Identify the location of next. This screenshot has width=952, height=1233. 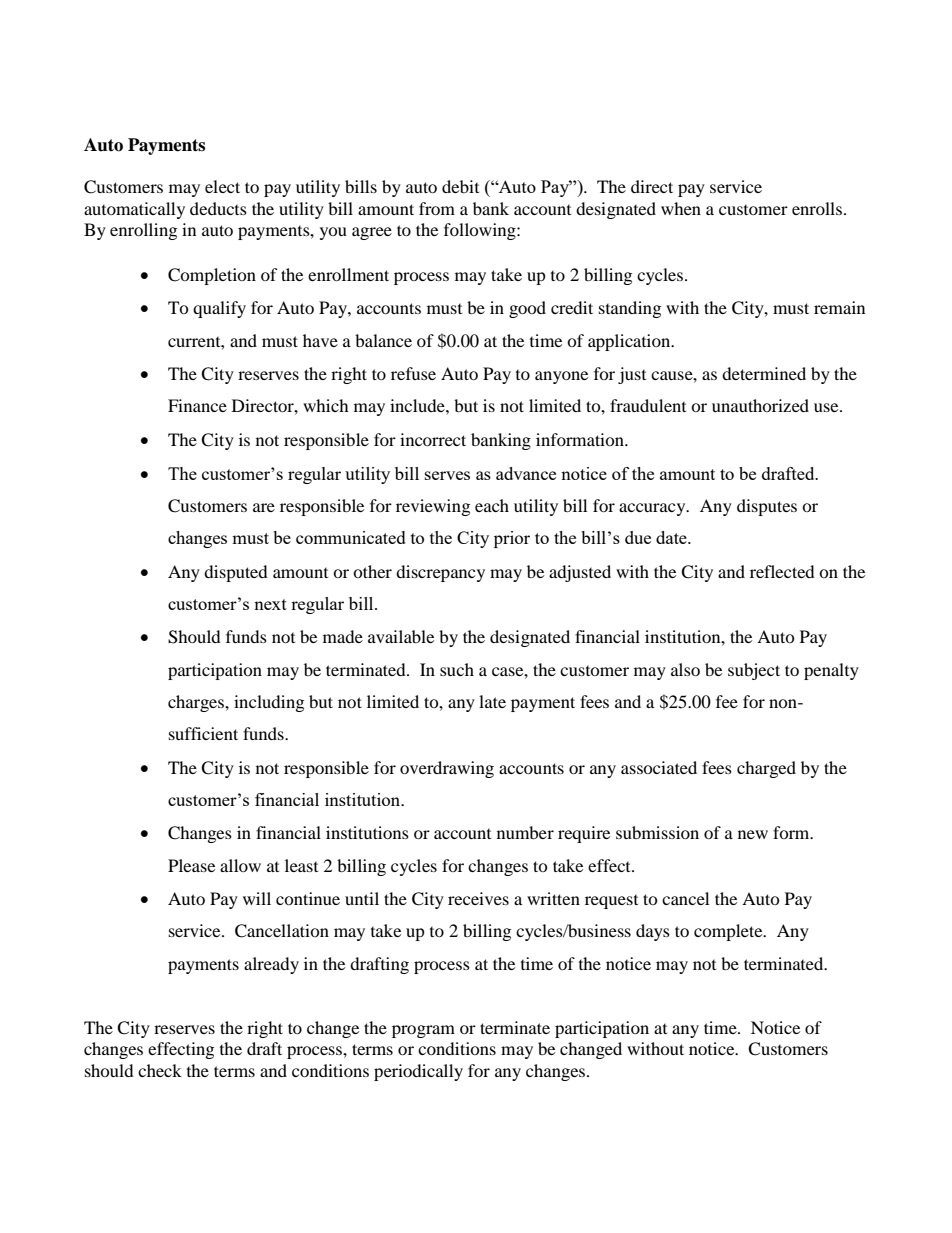
(270, 604).
